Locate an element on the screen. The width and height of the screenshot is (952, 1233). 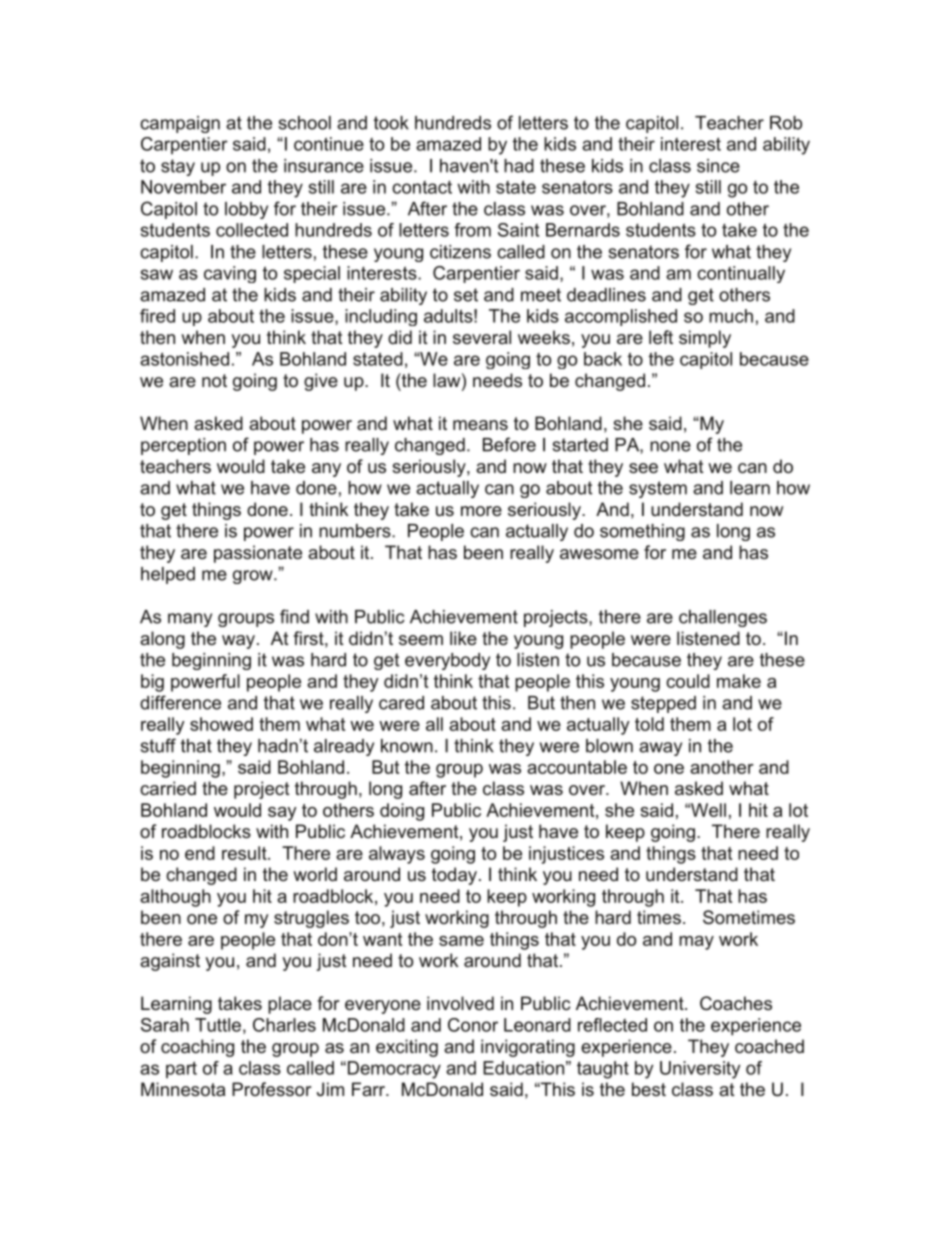
since is located at coordinates (718, 166).
